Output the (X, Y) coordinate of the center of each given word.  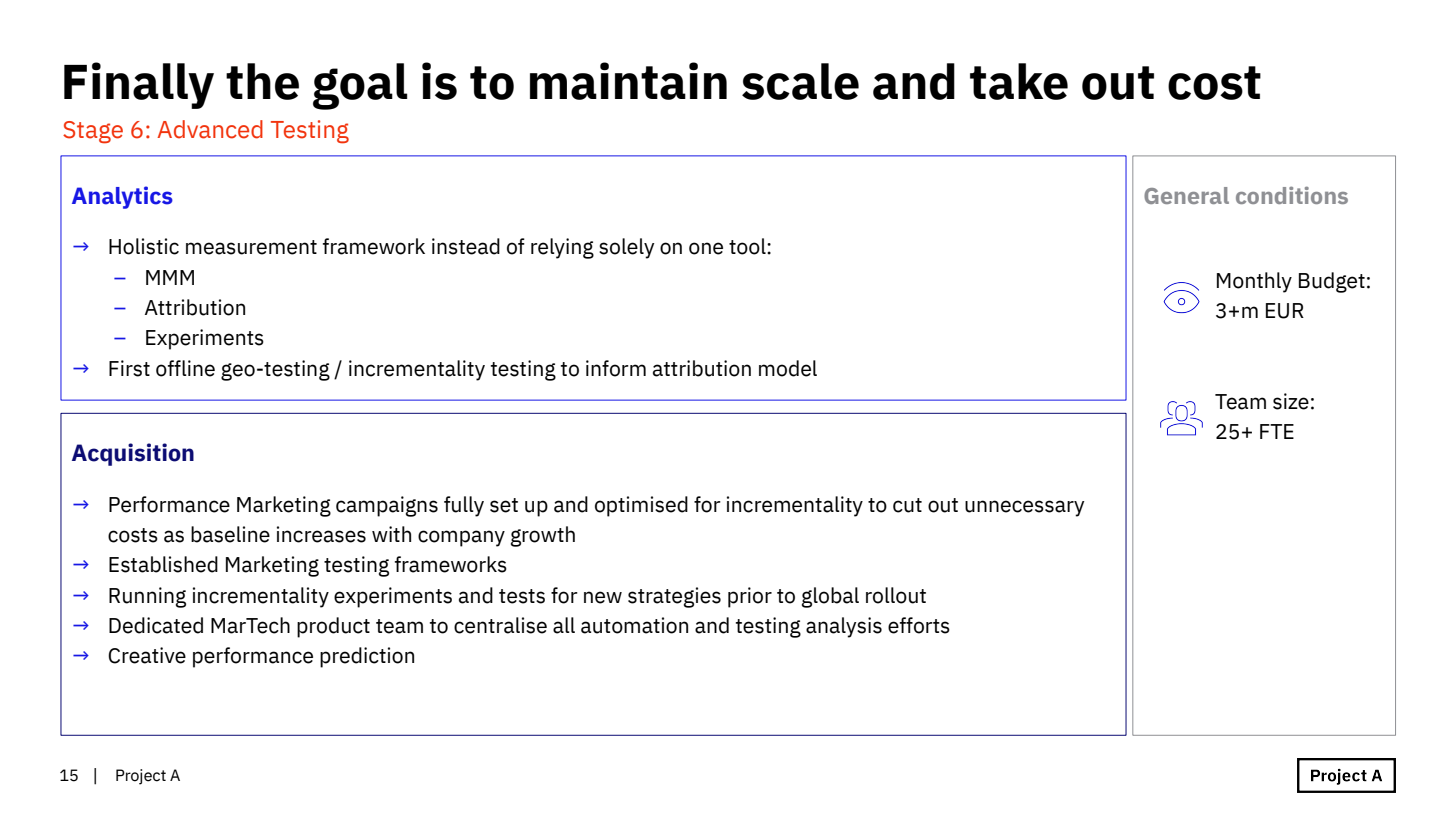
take (1019, 81)
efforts (919, 625)
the (262, 81)
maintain (628, 81)
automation (634, 625)
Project (141, 777)
